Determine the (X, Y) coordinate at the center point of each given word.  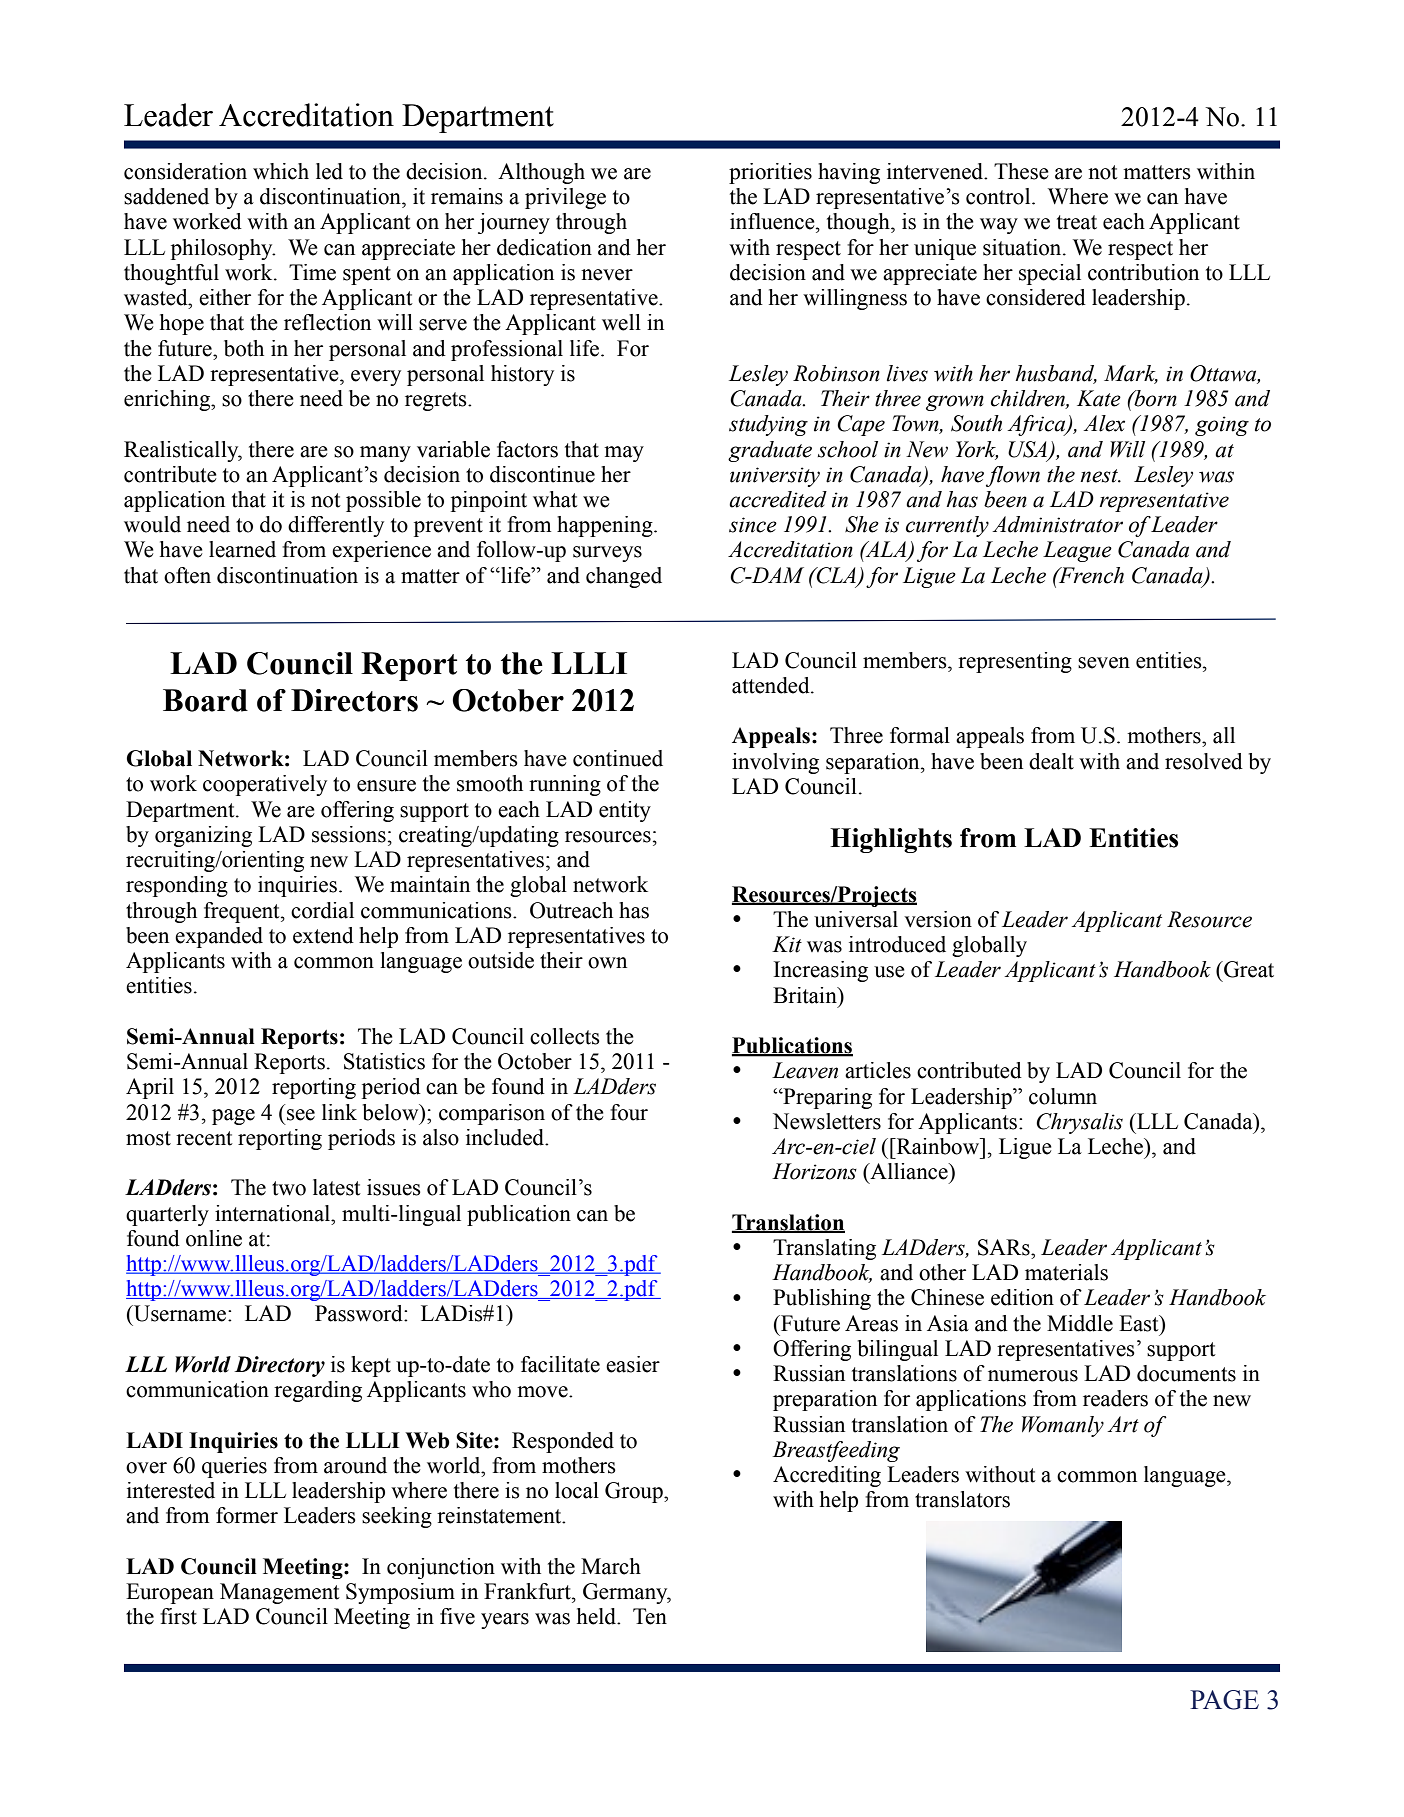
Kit (787, 944)
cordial (322, 910)
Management (280, 1593)
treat (1077, 222)
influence (773, 221)
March (611, 1566)
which (281, 171)
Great (1248, 969)
